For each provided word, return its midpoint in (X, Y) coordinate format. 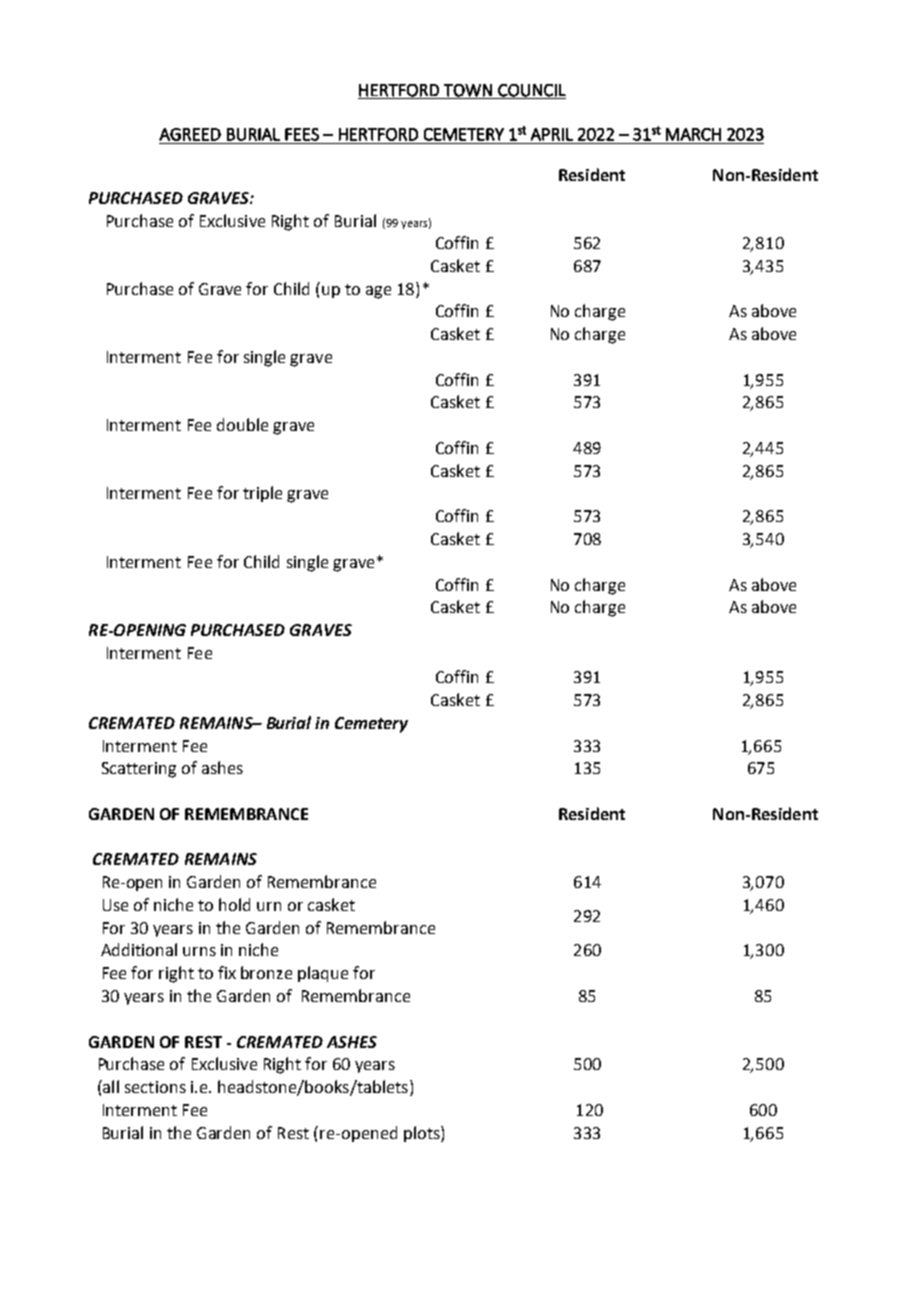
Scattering (139, 770)
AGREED (190, 134)
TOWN (468, 91)
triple (262, 494)
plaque (323, 974)
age (378, 292)
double (242, 424)
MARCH (693, 134)
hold (234, 904)
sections (155, 1087)
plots (423, 1134)
